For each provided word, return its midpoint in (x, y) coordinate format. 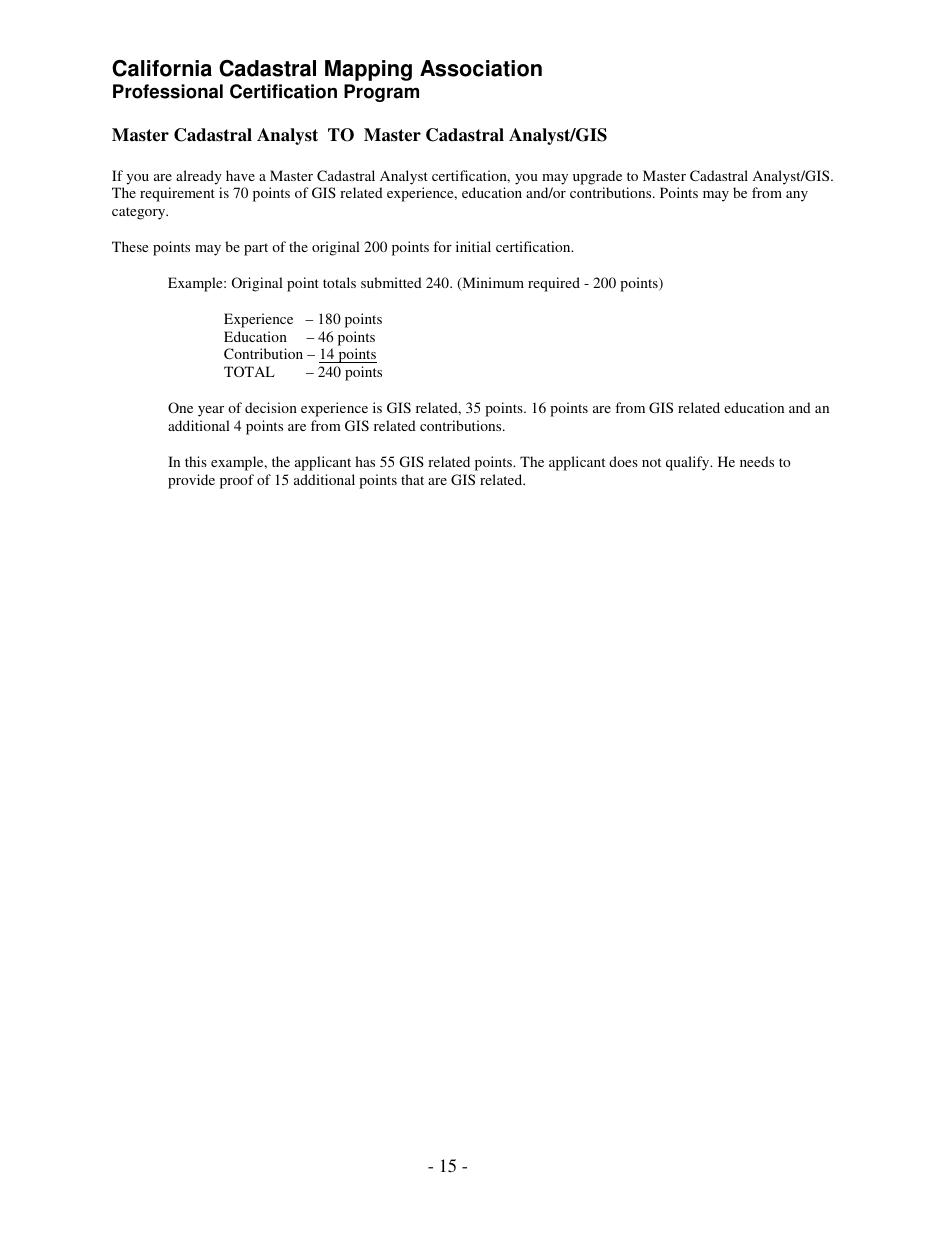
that (412, 479)
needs (757, 461)
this (196, 461)
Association (481, 68)
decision (271, 407)
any (797, 196)
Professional (168, 91)
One (180, 407)
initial (473, 246)
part (256, 249)
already (199, 177)
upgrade (597, 177)
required (554, 284)
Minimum (492, 284)
